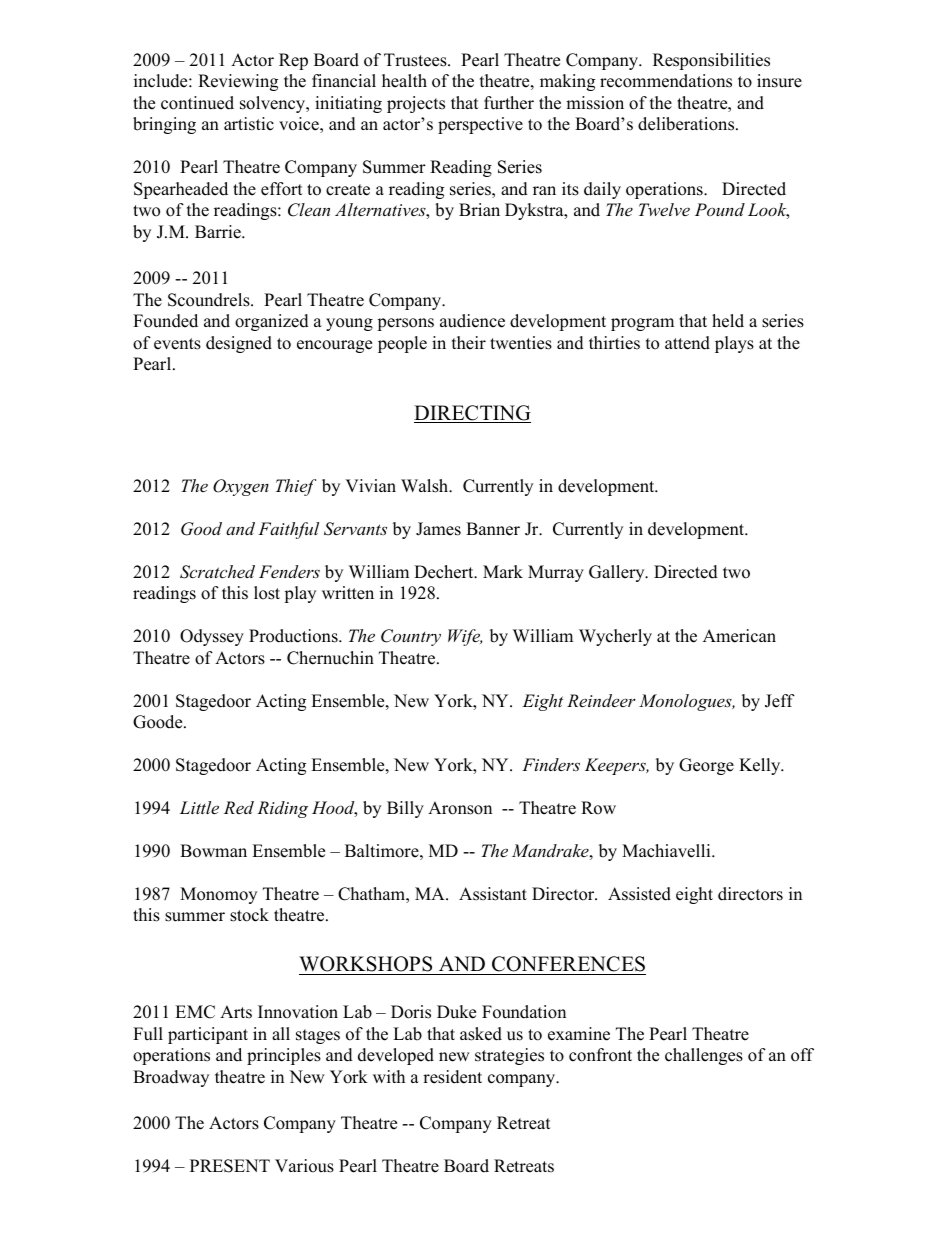 The height and width of the document is (1233, 952). I want to click on Red, so click(239, 807).
